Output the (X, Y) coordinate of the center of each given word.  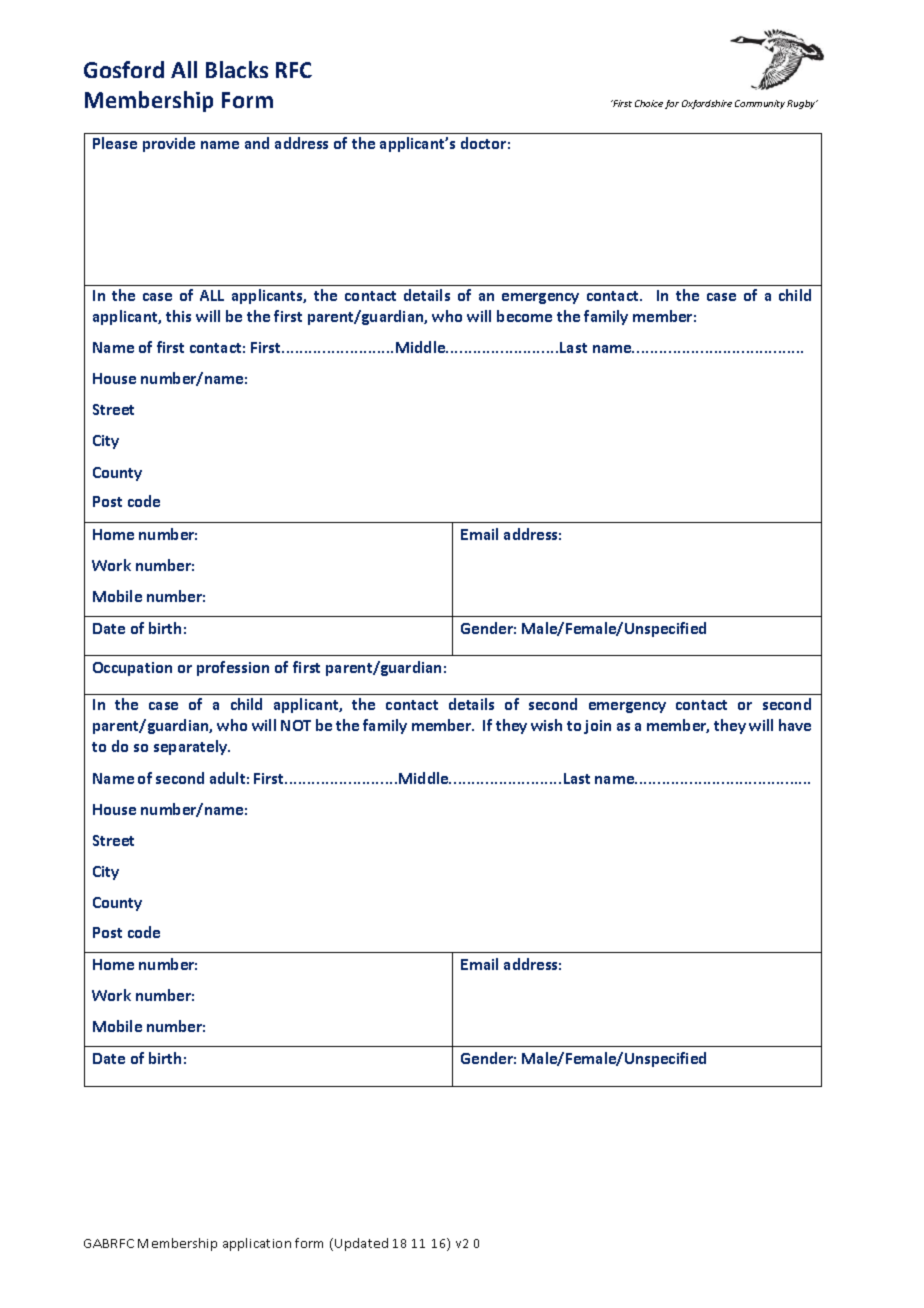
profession (233, 668)
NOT (296, 725)
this (178, 316)
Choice (649, 103)
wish (546, 725)
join (597, 727)
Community (760, 104)
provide (169, 144)
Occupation (132, 669)
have (795, 725)
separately (192, 747)
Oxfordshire (707, 104)
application (257, 1244)
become (524, 316)
